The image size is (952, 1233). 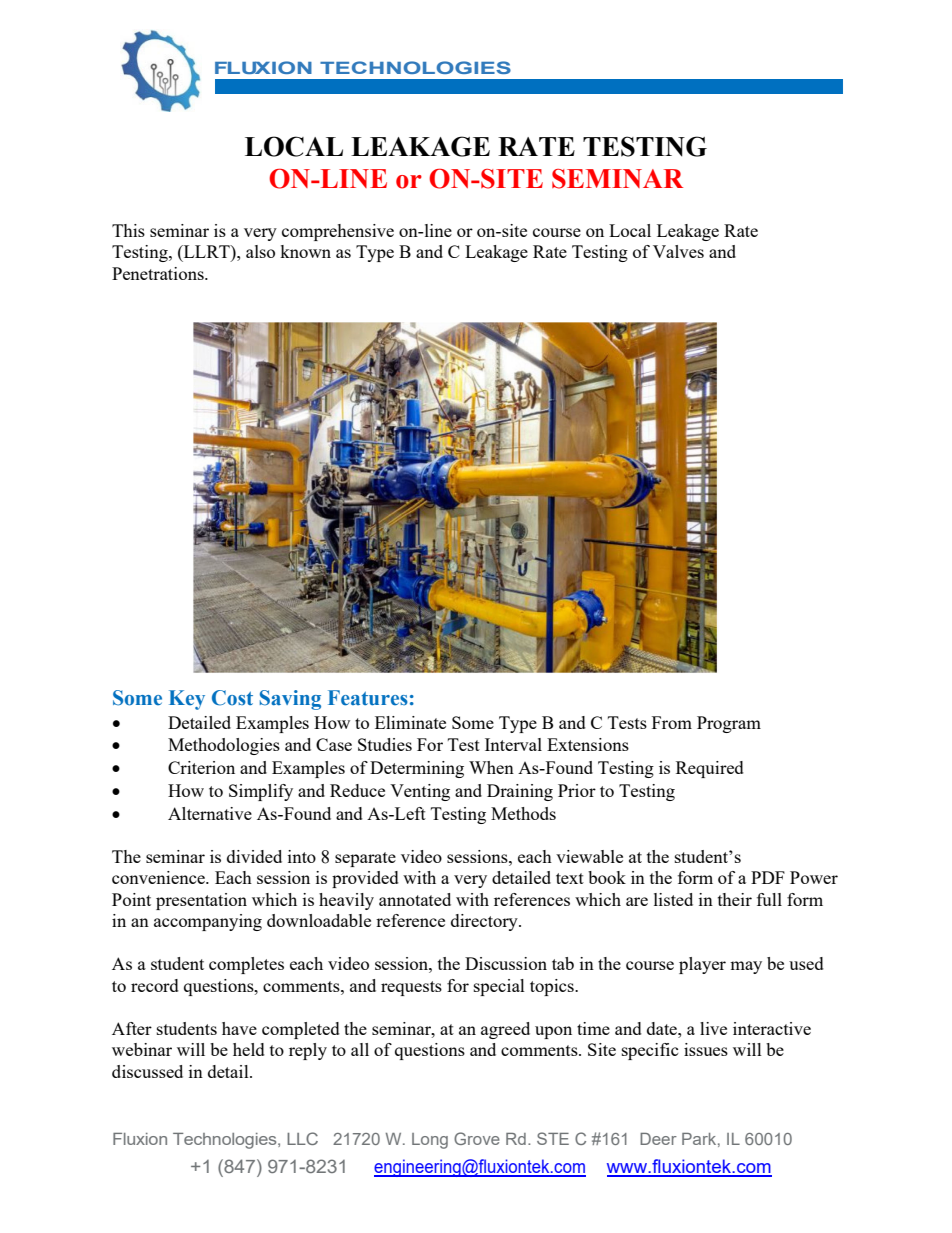 What do you see at coordinates (368, 698) in the image?
I see `Features` at bounding box center [368, 698].
